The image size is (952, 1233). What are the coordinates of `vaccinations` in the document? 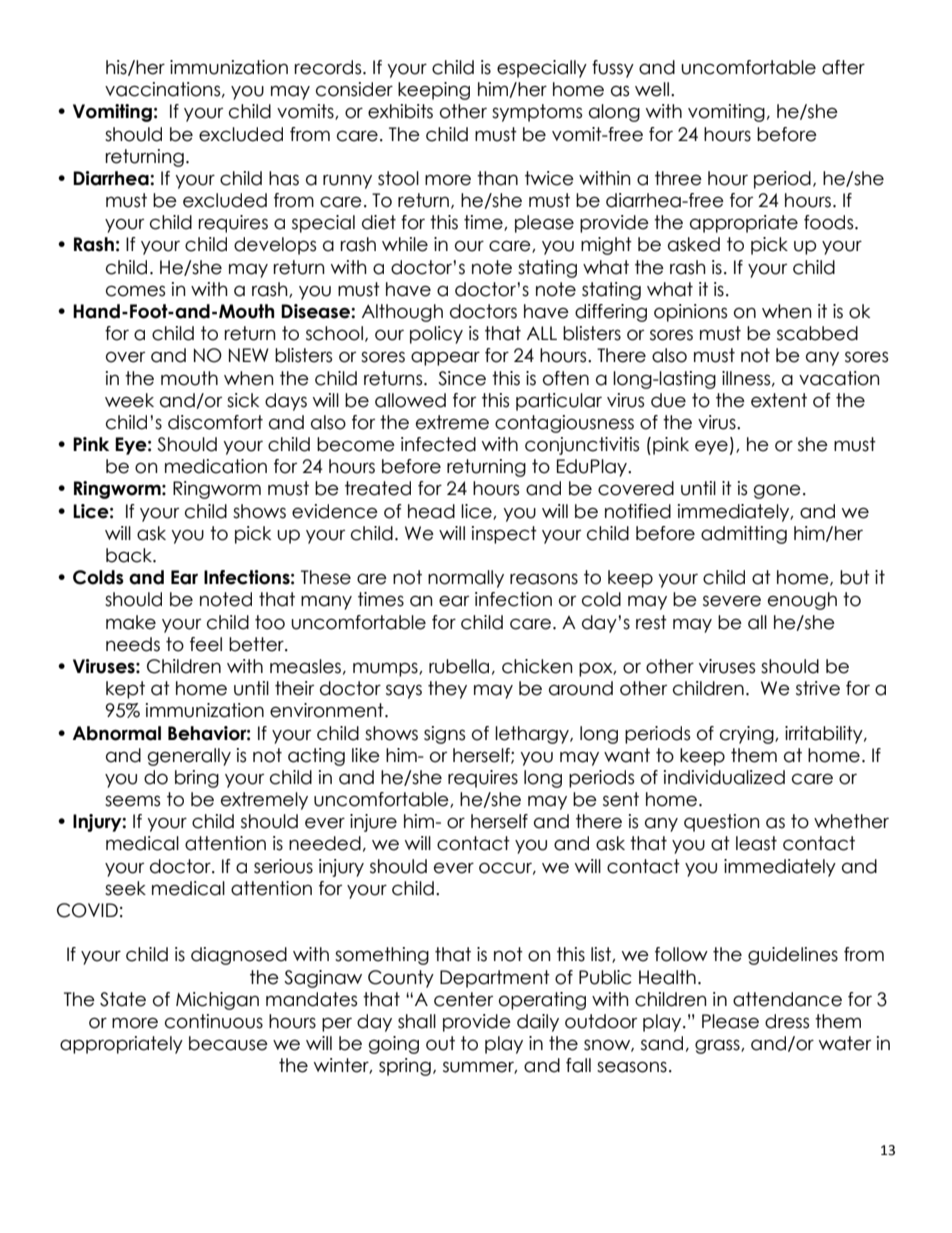 It's located at (164, 90).
